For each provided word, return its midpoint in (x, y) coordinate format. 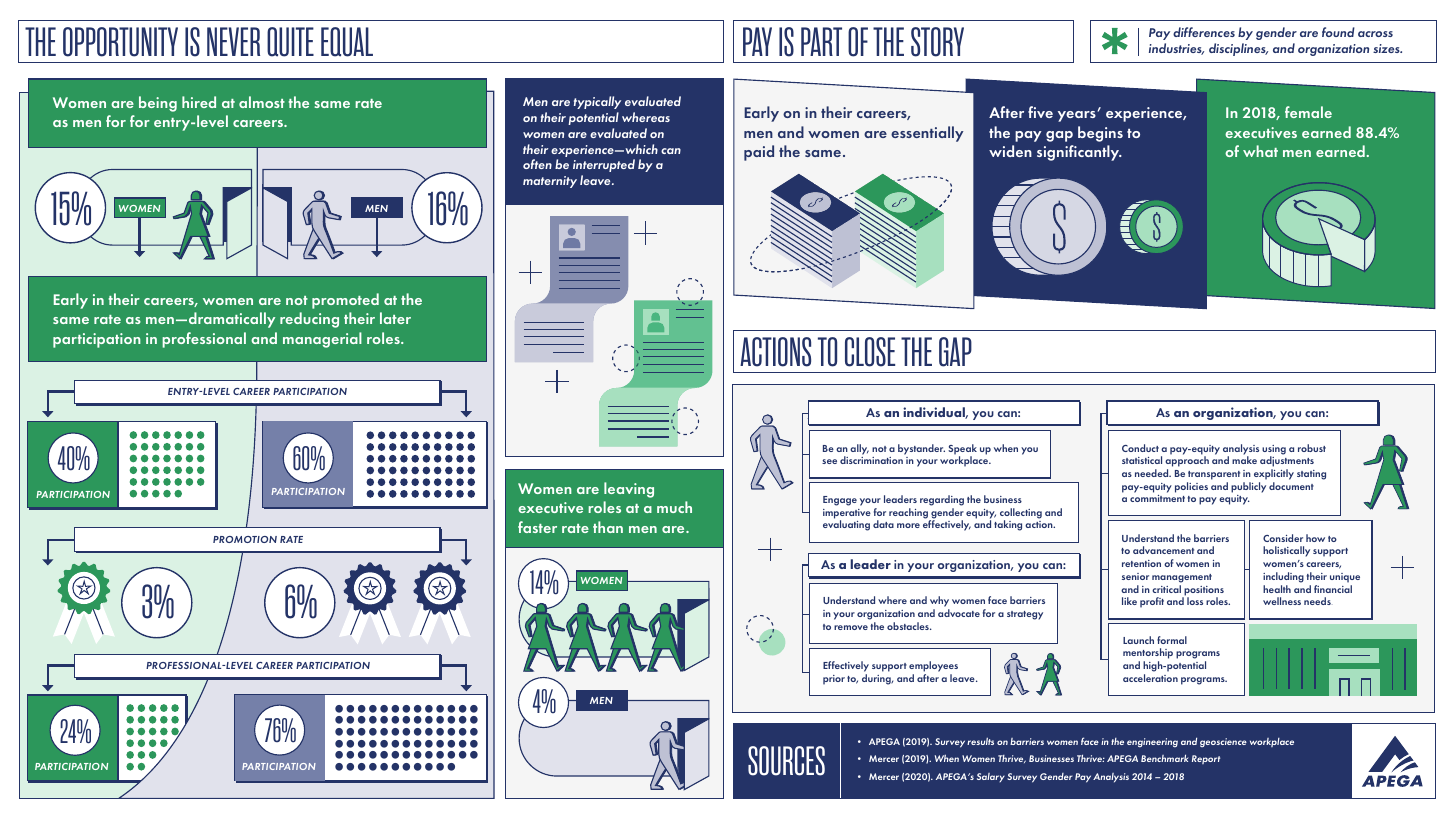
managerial (322, 340)
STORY (937, 42)
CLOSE (870, 352)
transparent (1214, 475)
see (829, 461)
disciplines (1238, 49)
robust (1312, 448)
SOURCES (786, 761)
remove (851, 627)
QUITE (290, 42)
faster (537, 527)
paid (759, 153)
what (1260, 151)
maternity (550, 182)
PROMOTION (245, 539)
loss (1195, 601)
